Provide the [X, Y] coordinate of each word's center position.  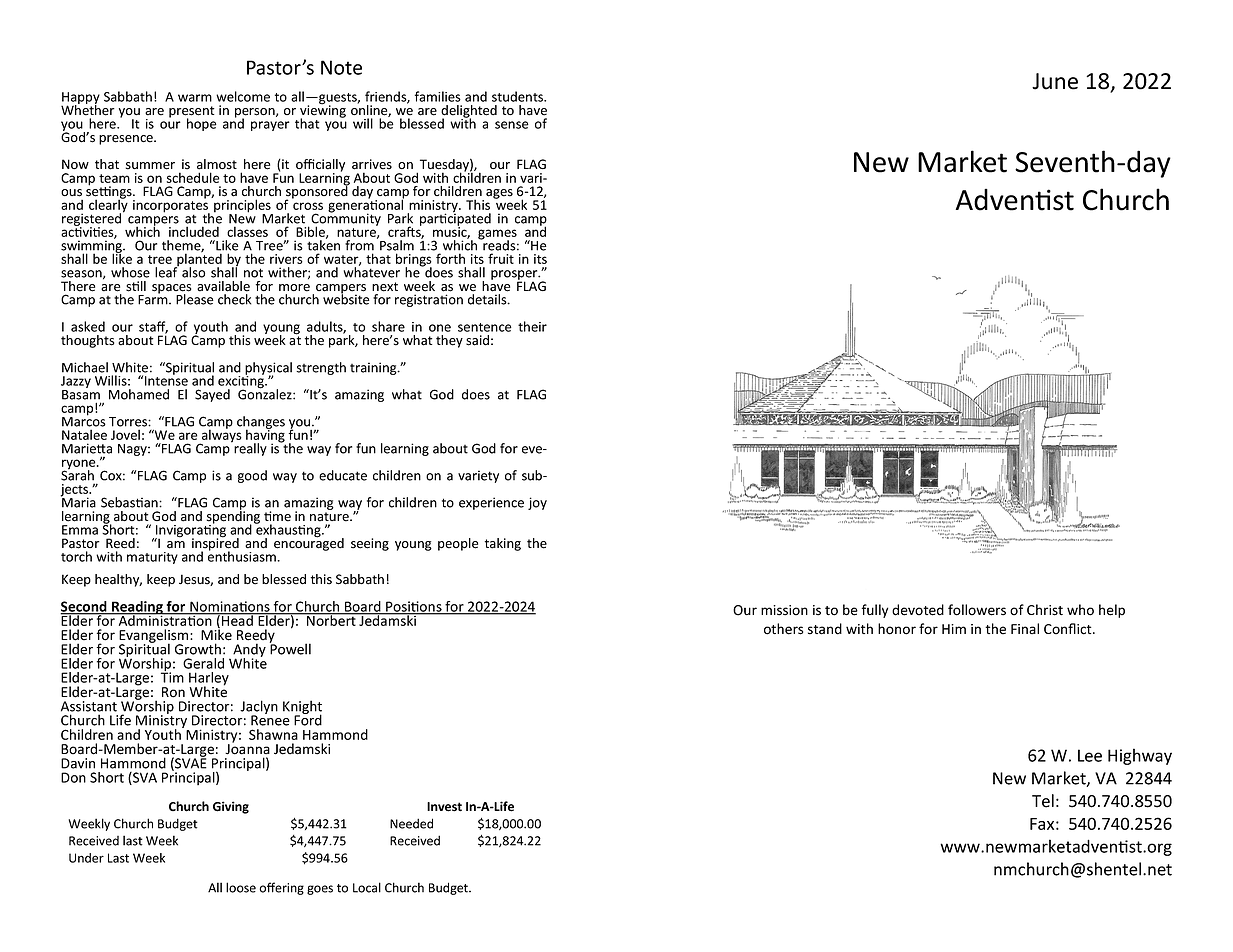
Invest [444, 807]
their [532, 326]
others [783, 629]
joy [537, 503]
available [223, 286]
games [497, 235]
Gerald [203, 663]
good [252, 476]
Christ [1045, 610]
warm [195, 98]
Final [1025, 628]
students [519, 96]
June [1055, 81]
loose [241, 887]
